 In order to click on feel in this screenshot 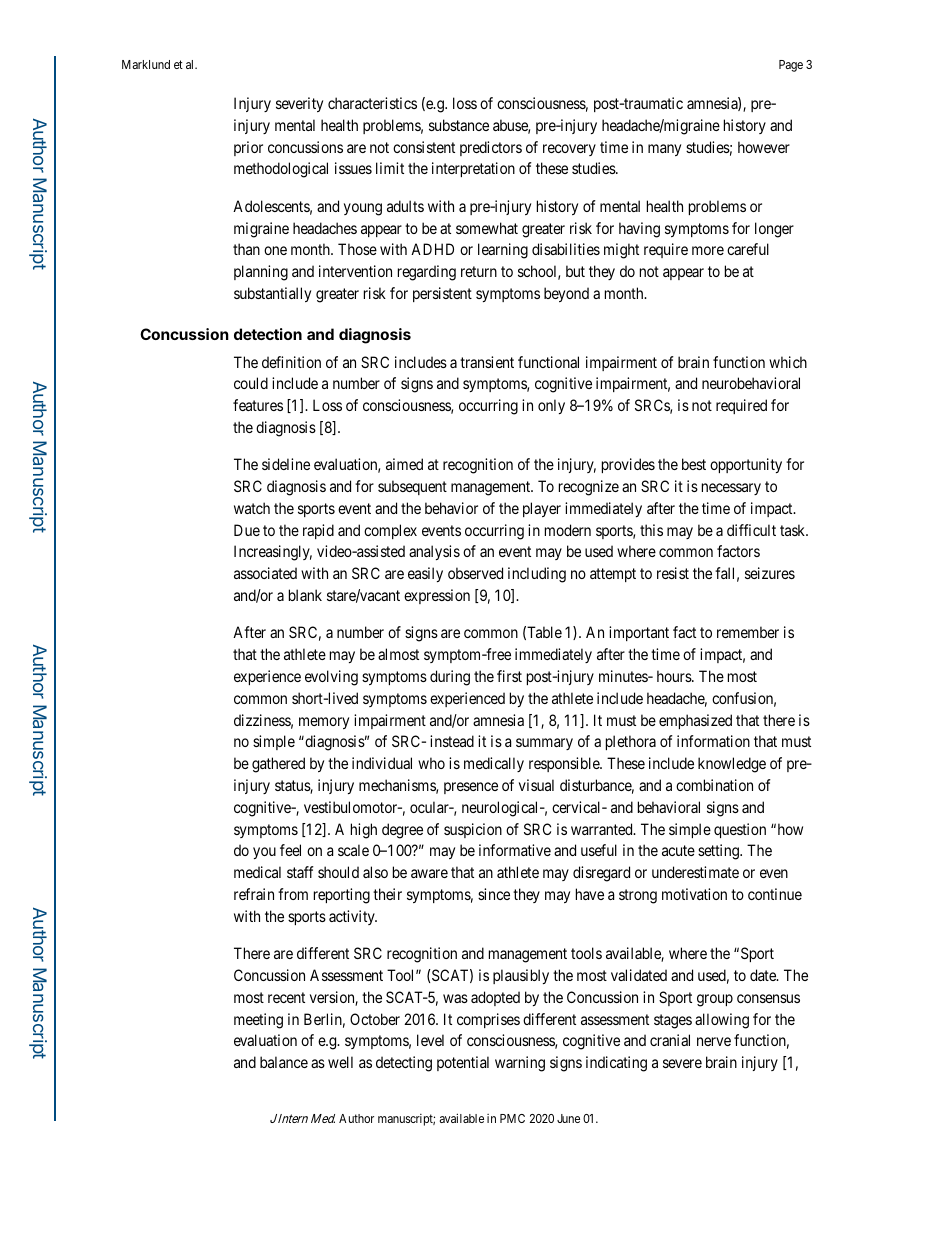, I will do `click(290, 850)`.
